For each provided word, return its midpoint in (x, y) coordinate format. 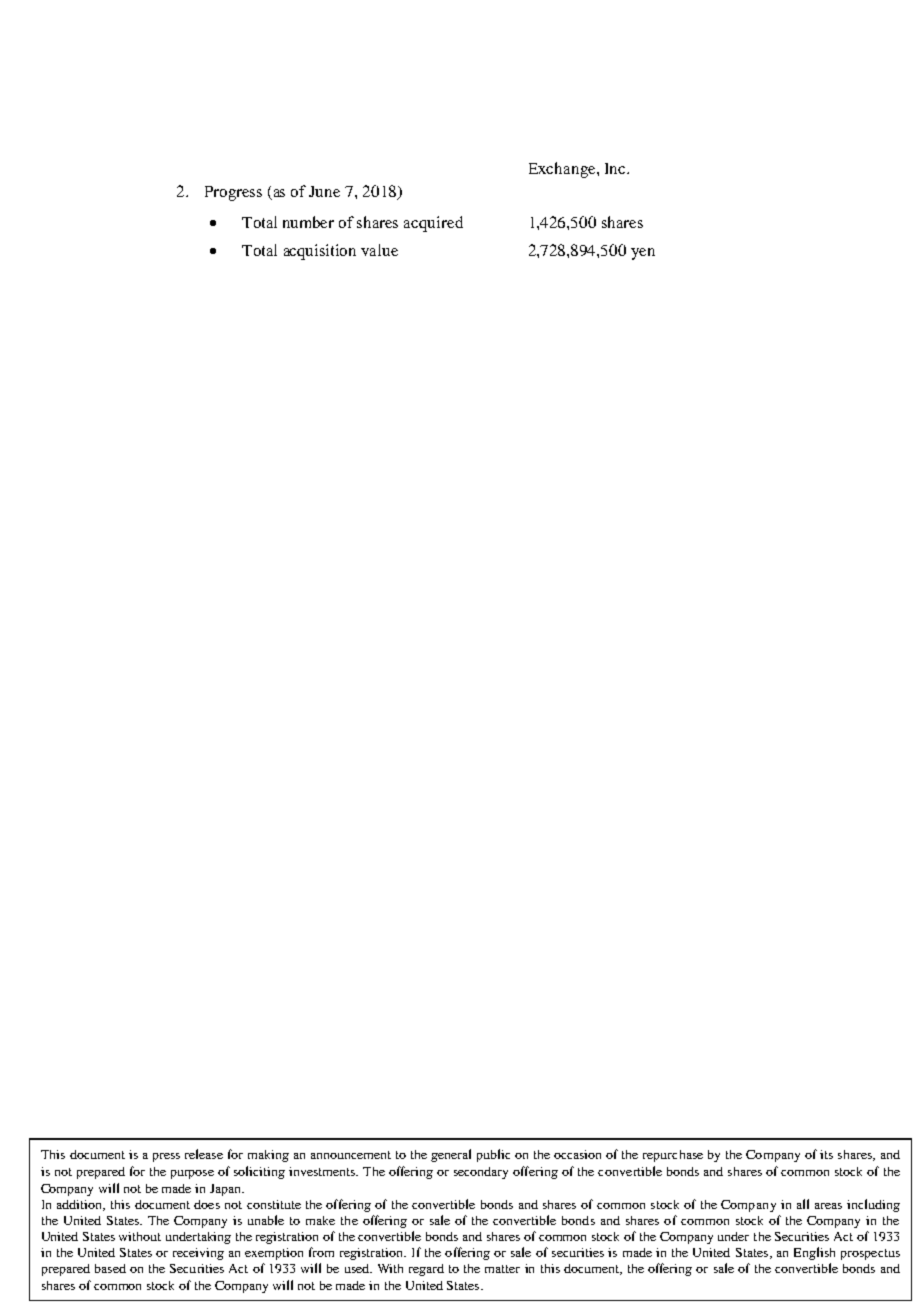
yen (643, 254)
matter (502, 1269)
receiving (198, 1254)
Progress (233, 193)
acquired (433, 224)
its (826, 1154)
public (493, 1155)
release (204, 1154)
